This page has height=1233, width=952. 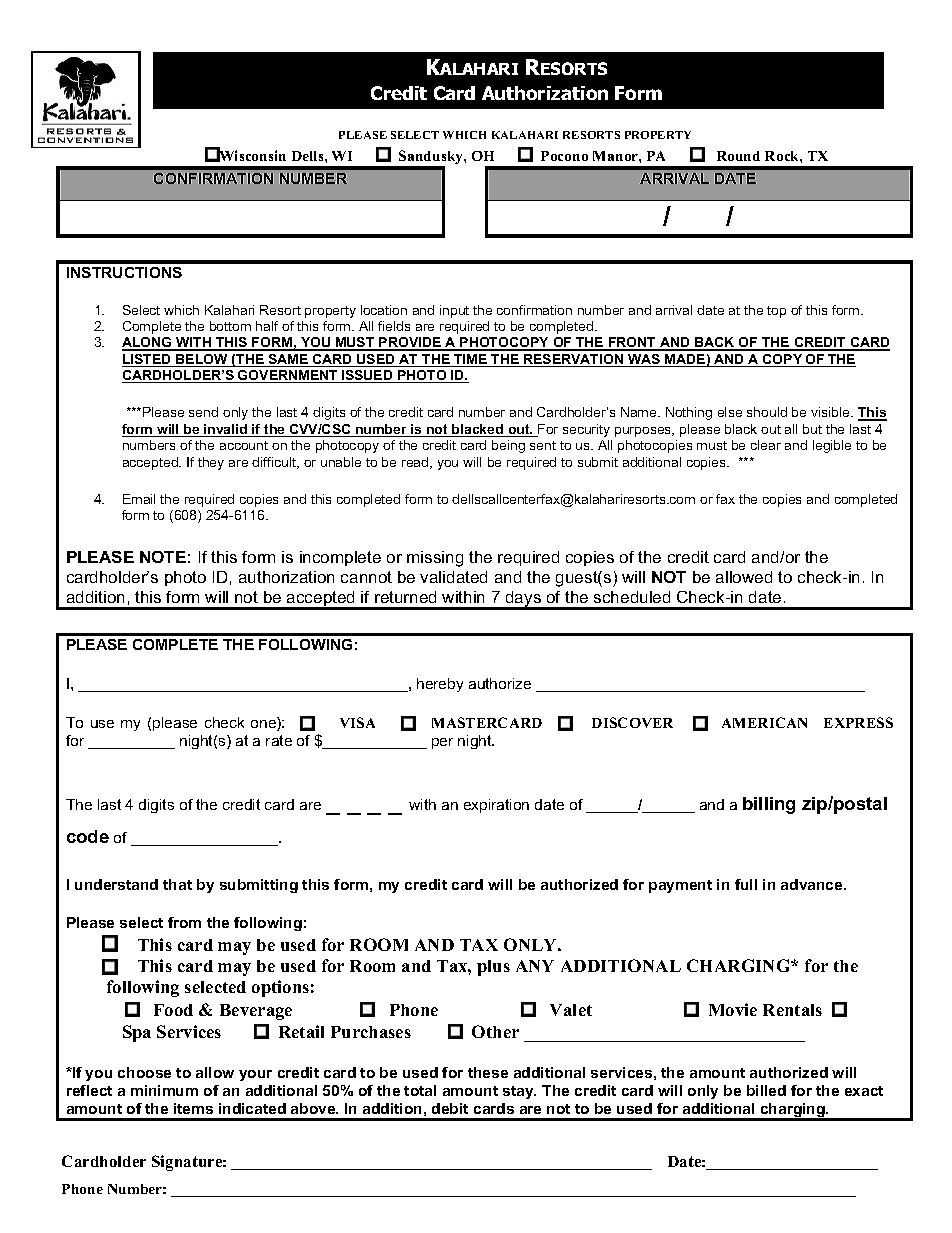 What do you see at coordinates (230, 326) in the page?
I see `bottom` at bounding box center [230, 326].
